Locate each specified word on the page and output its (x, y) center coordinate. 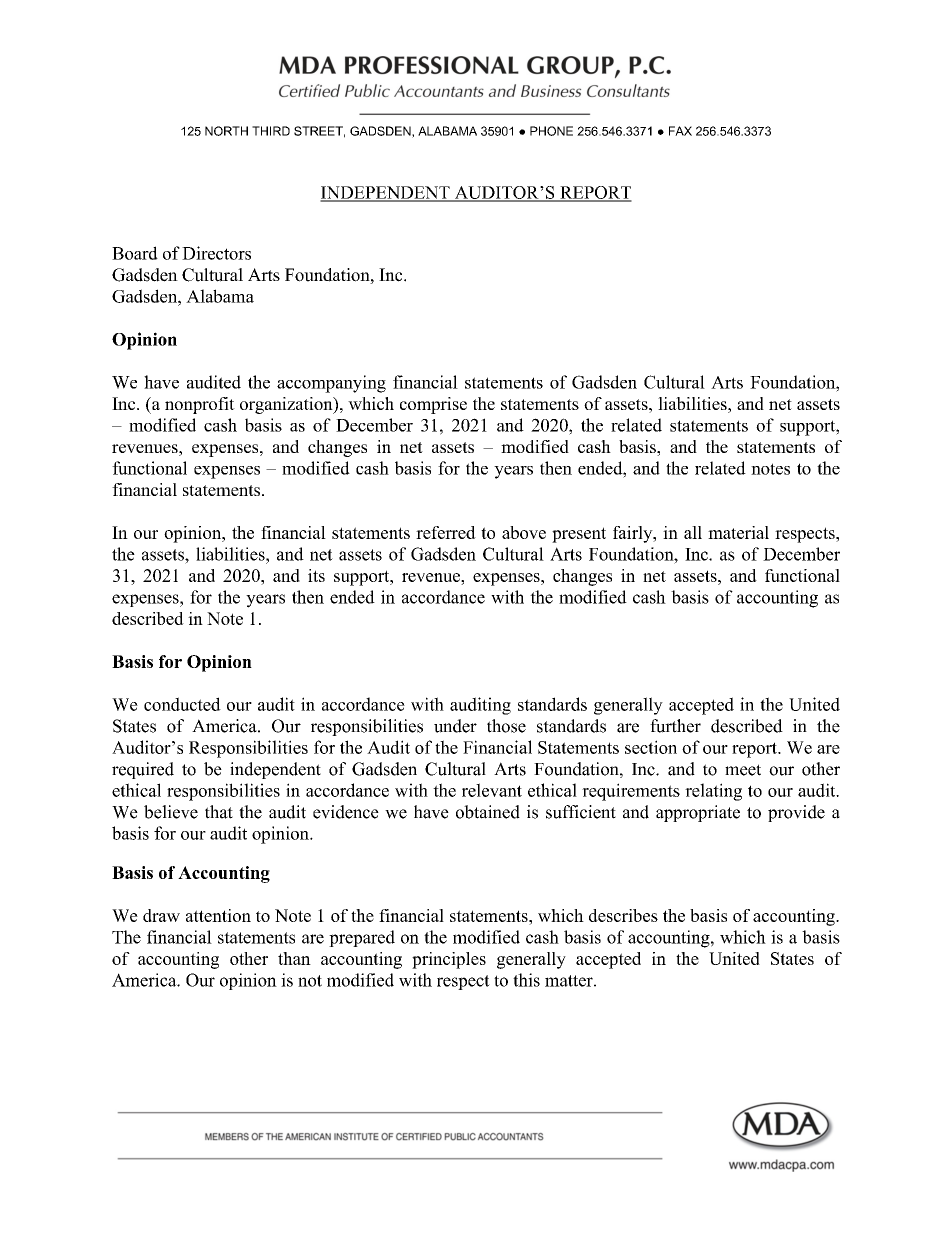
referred (446, 532)
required (143, 770)
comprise (433, 405)
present (579, 535)
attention (218, 915)
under (455, 726)
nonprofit (200, 405)
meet (743, 770)
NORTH (226, 131)
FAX (680, 131)
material (738, 532)
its (316, 575)
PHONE (551, 131)
